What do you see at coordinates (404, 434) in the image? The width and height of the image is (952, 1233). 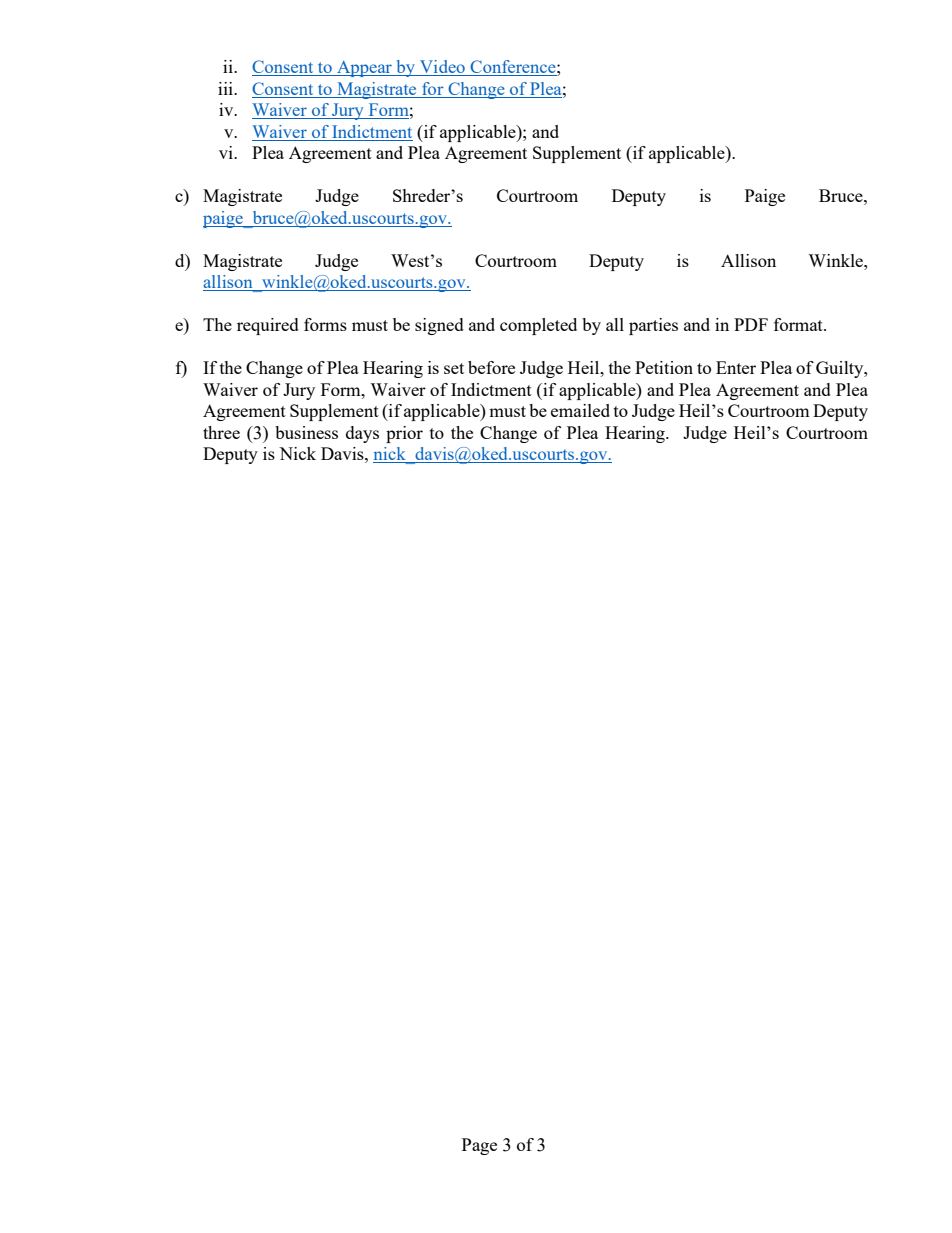 I see `prior` at bounding box center [404, 434].
